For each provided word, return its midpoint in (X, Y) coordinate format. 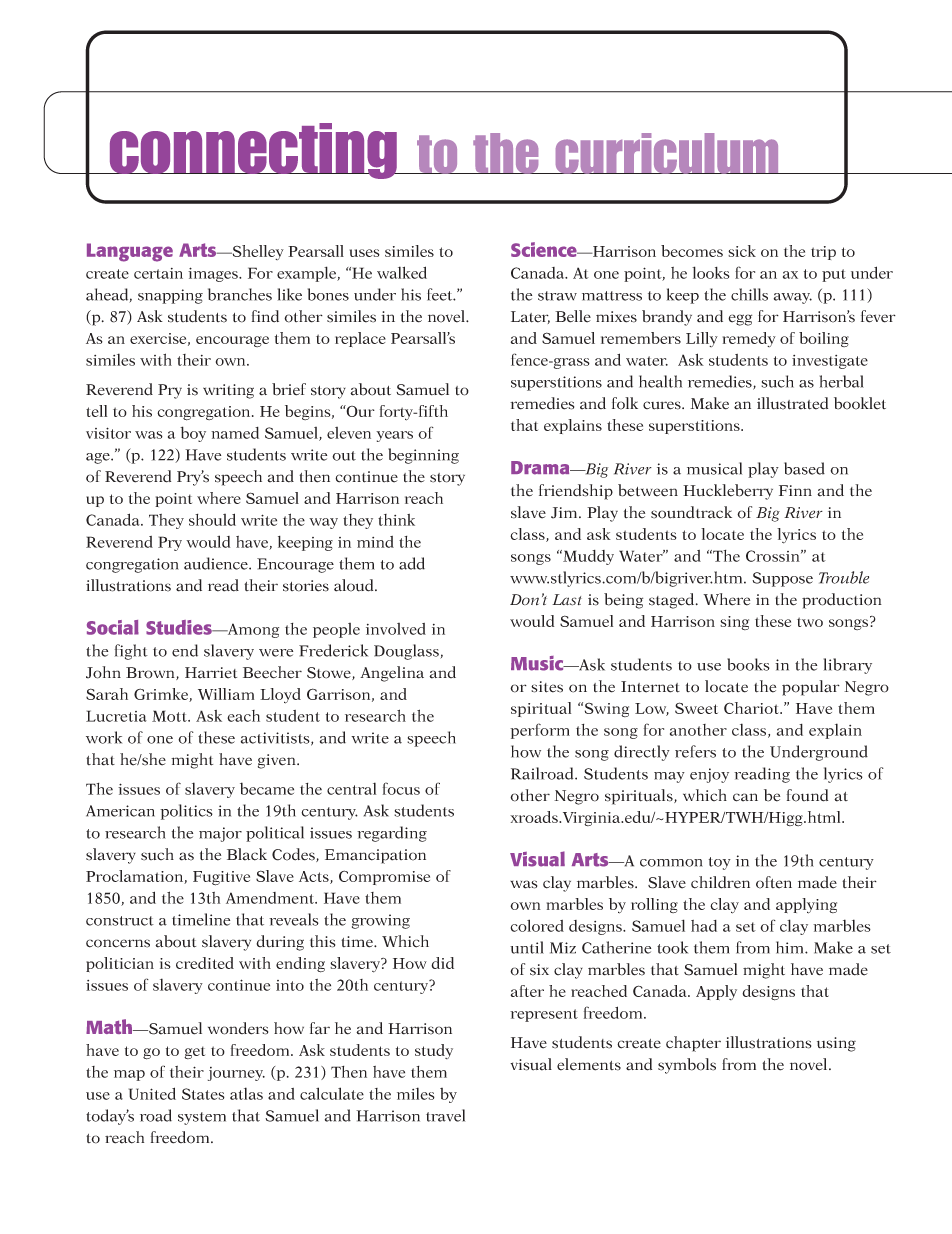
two (810, 622)
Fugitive (221, 878)
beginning (423, 456)
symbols (687, 1066)
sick (742, 251)
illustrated (792, 403)
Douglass (407, 652)
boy (193, 434)
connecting (253, 151)
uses (365, 253)
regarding (392, 834)
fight (131, 652)
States (203, 1094)
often (774, 882)
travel (445, 1115)
